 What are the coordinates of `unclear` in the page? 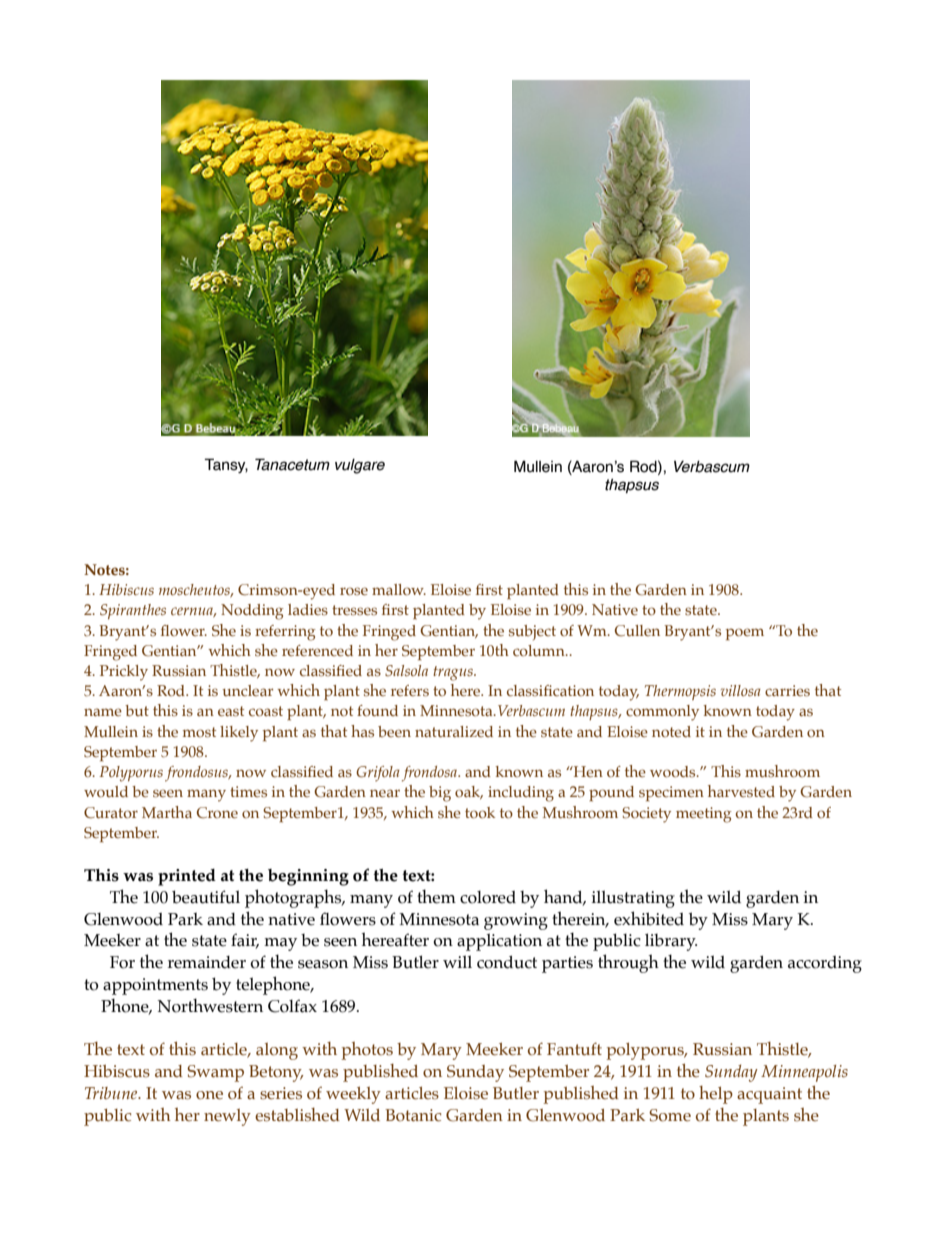 It's located at (247, 691).
